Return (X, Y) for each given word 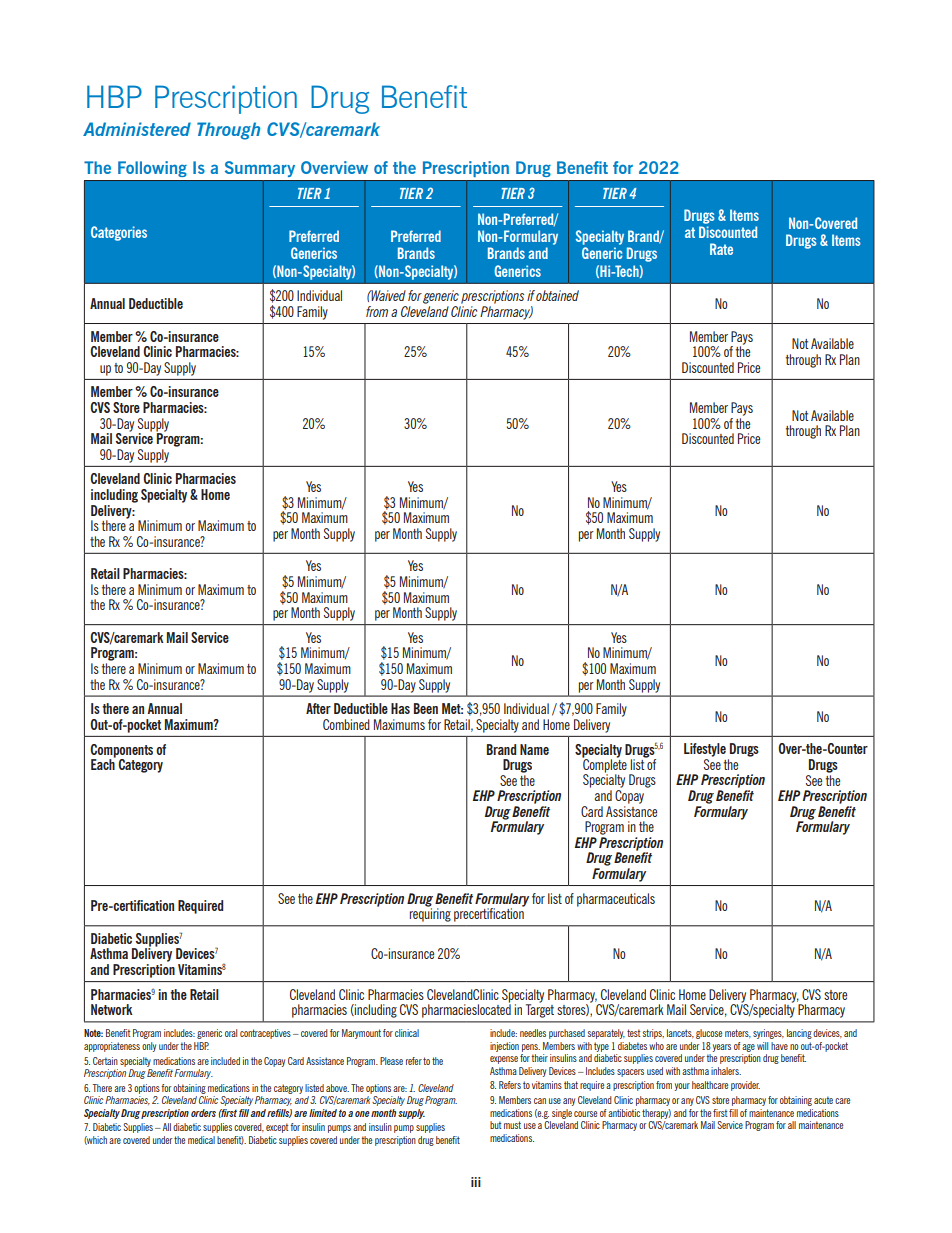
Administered (137, 129)
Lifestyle (705, 750)
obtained (557, 295)
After (318, 708)
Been (426, 708)
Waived (388, 295)
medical (201, 1140)
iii (476, 1182)
